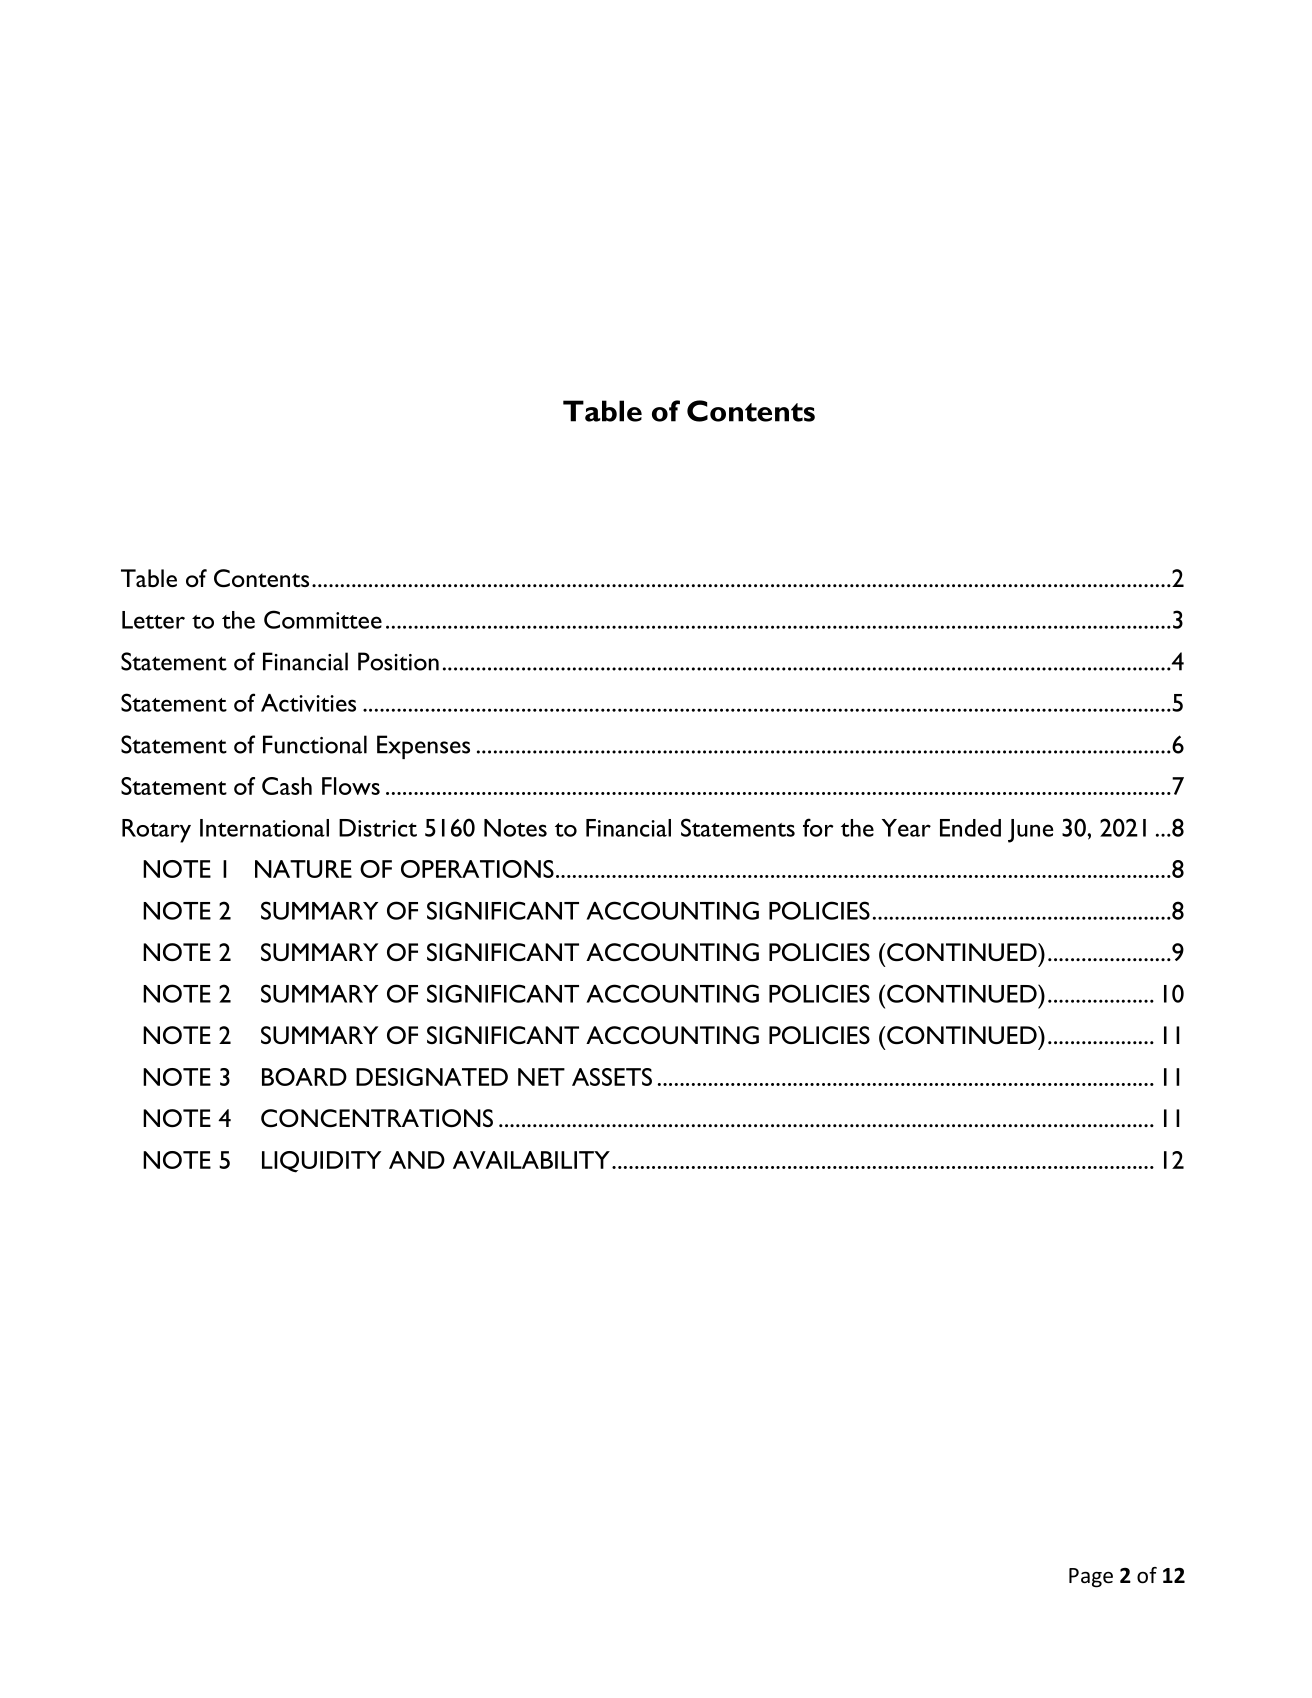 Image resolution: width=1312 pixels, height=1698 pixels. What do you see at coordinates (315, 744) in the page?
I see `Functional` at bounding box center [315, 744].
